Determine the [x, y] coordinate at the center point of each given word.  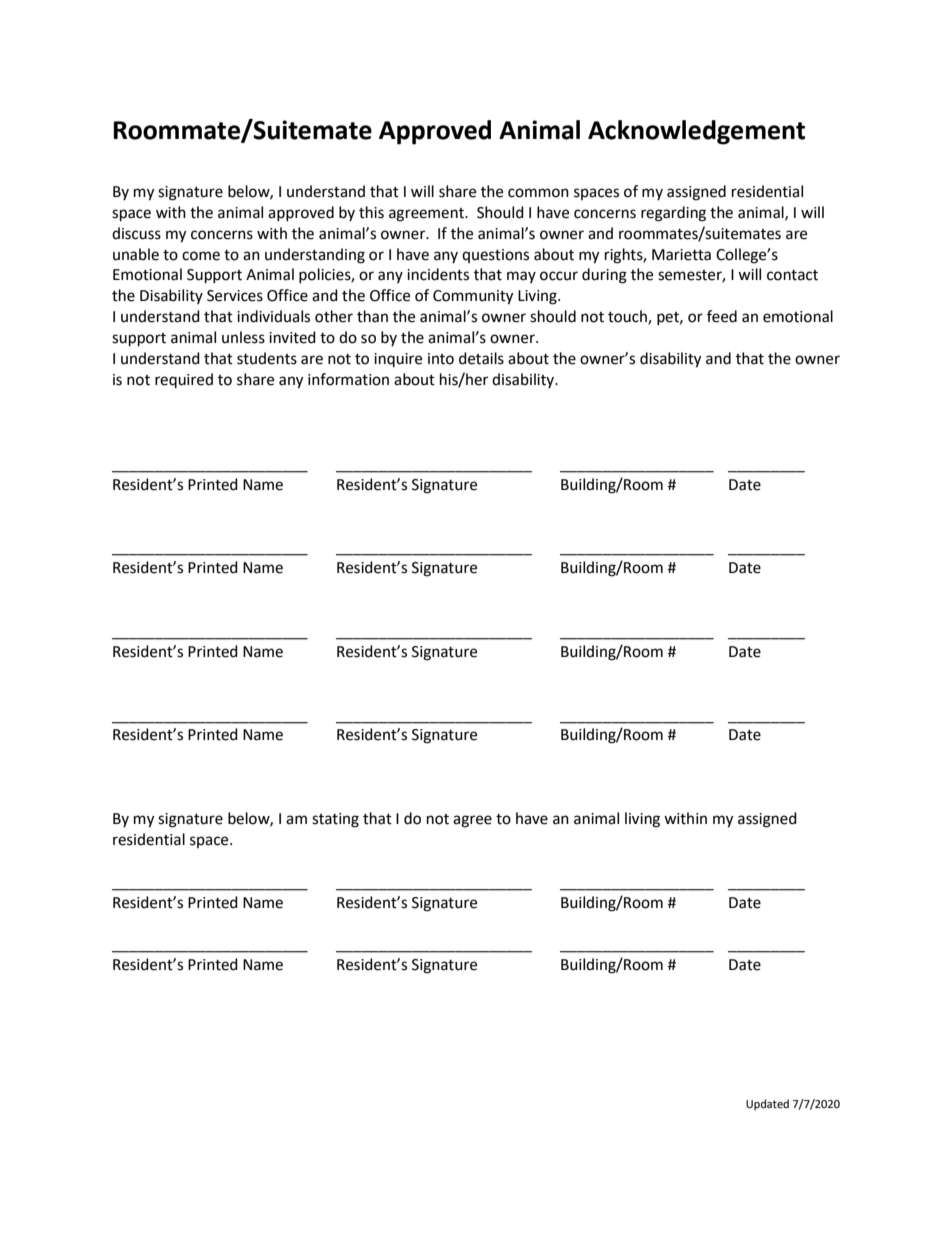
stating [335, 820]
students [267, 358]
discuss [136, 233]
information [348, 379]
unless [243, 337]
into [441, 359]
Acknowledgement [696, 132]
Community [473, 297]
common [538, 193]
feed [722, 316]
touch [628, 317]
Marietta [681, 255]
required [184, 380]
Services [235, 296]
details [481, 358]
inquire [398, 360]
